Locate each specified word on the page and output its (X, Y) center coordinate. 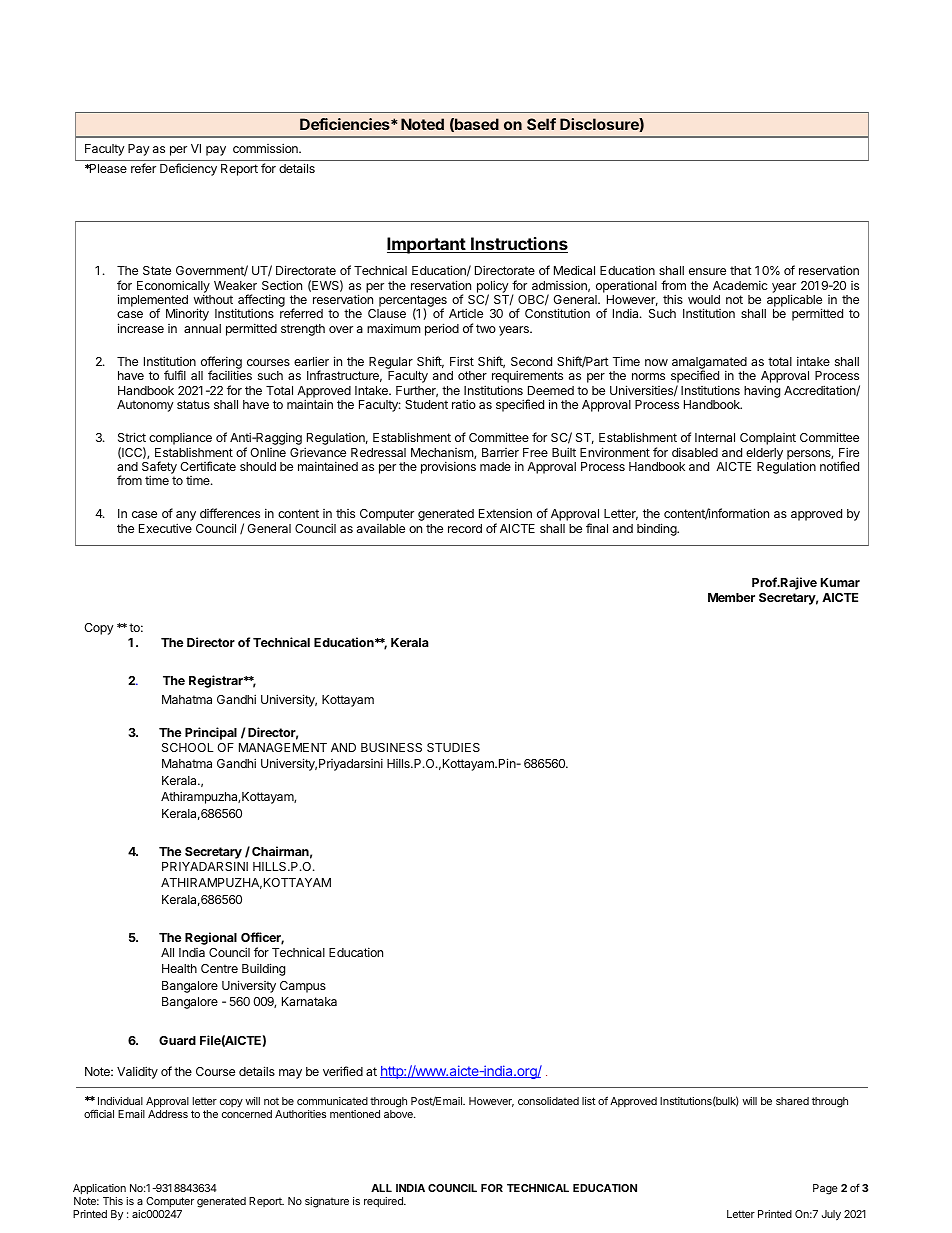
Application (99, 1189)
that (741, 270)
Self (541, 124)
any (186, 517)
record (465, 528)
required (384, 1202)
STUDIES (453, 747)
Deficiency (188, 169)
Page (825, 1189)
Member (731, 597)
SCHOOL (188, 747)
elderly (764, 454)
